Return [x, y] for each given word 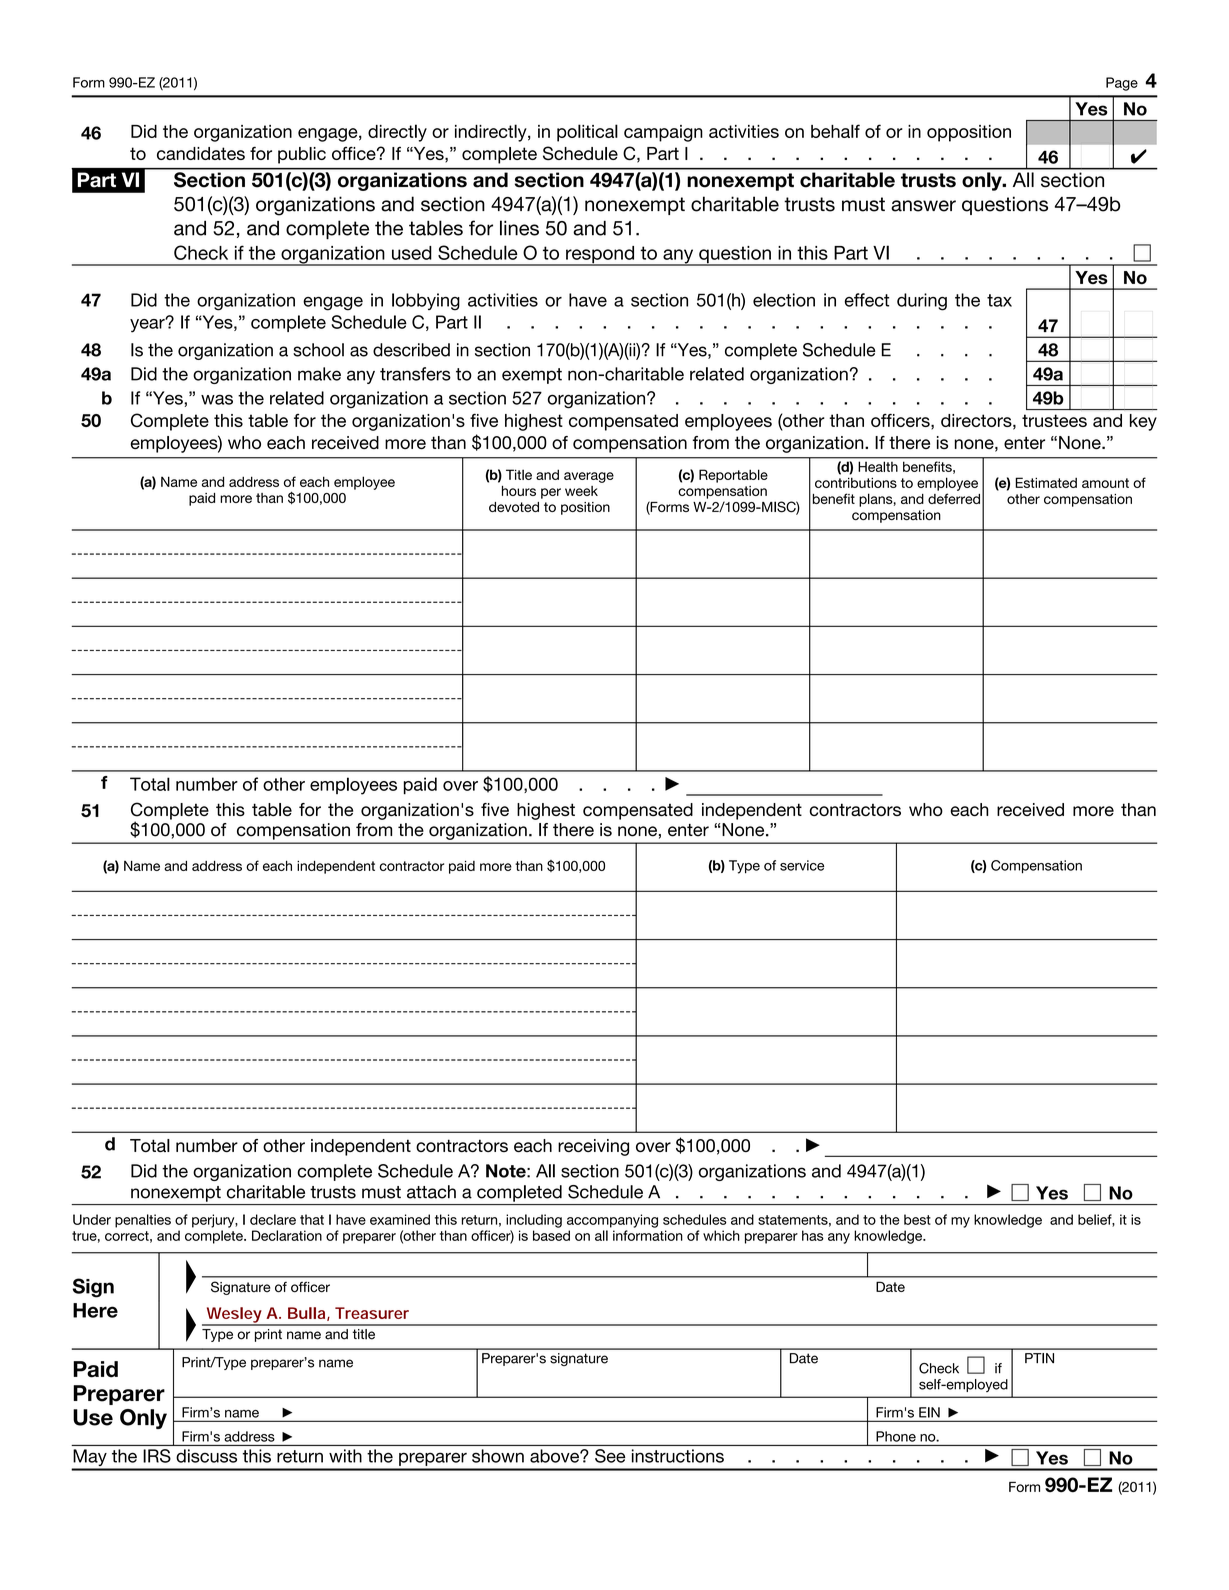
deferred [954, 498]
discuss [206, 1456]
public [302, 155]
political [587, 133]
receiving [593, 1147]
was [217, 399]
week [581, 491]
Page [1122, 84]
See [610, 1456]
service [802, 865]
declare [273, 1219]
